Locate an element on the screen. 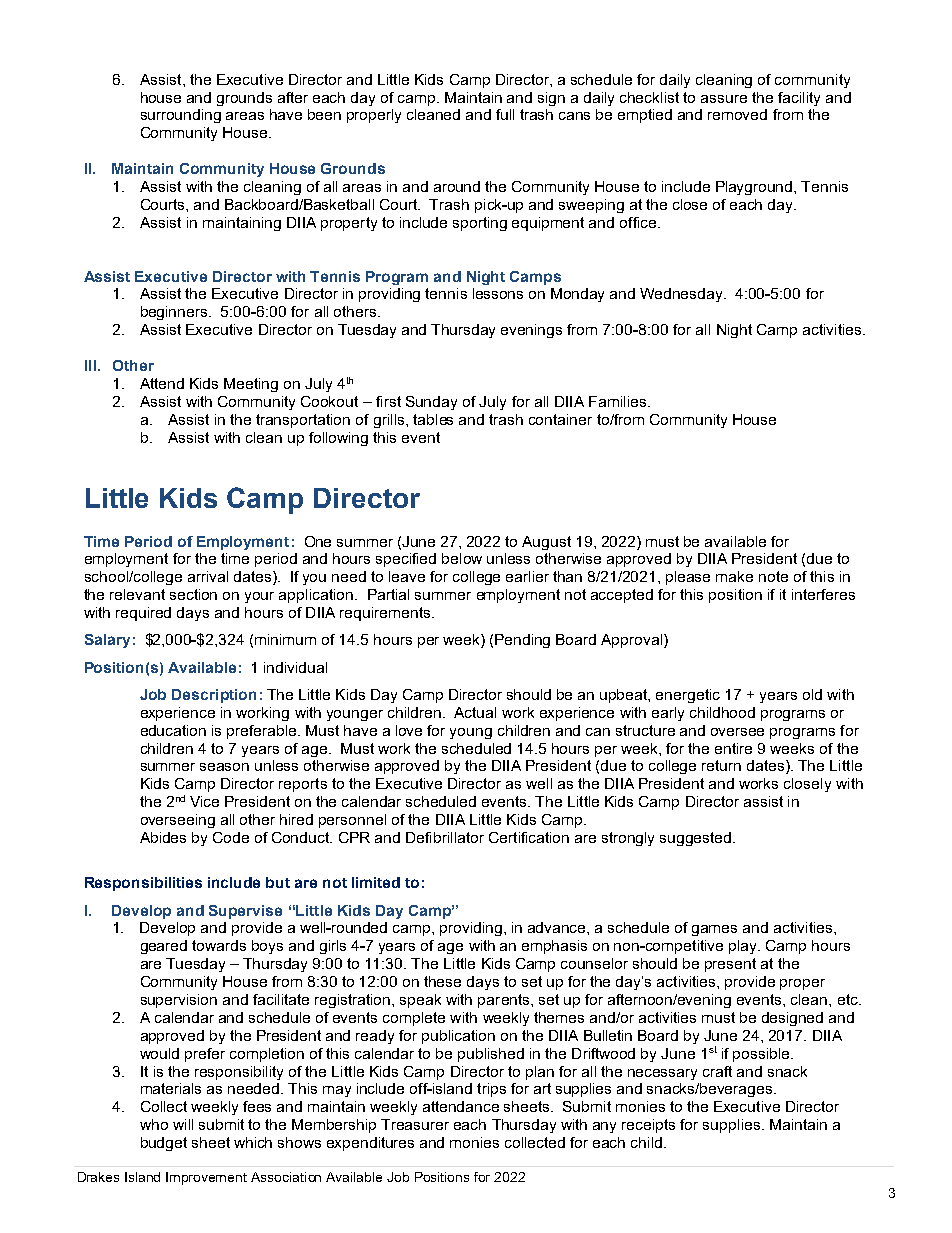 The image size is (952, 1233). Sunday is located at coordinates (431, 403).
